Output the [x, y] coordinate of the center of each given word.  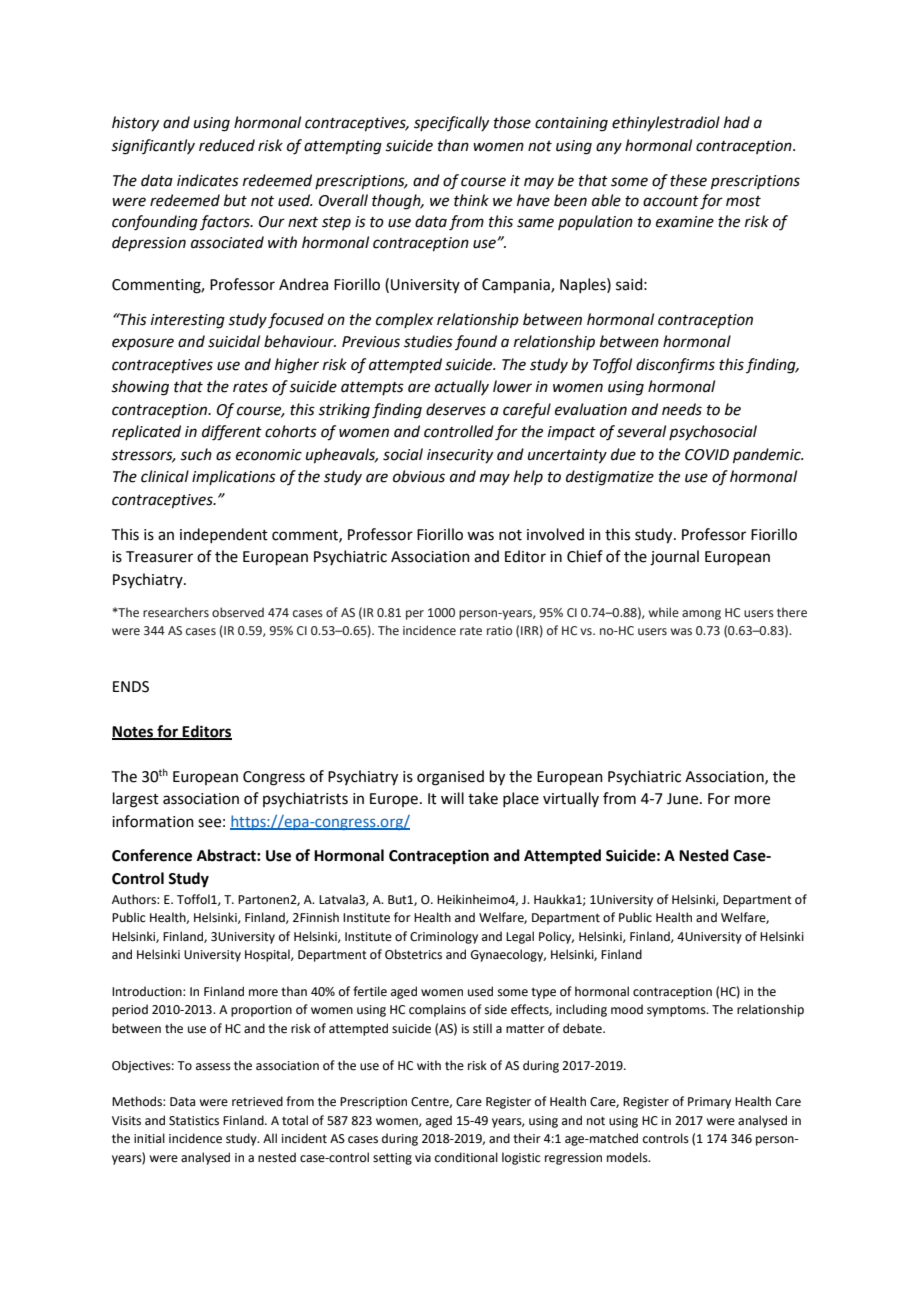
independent [224, 535]
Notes [134, 732]
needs [682, 409]
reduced [227, 145]
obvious [419, 476]
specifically [451, 123]
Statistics [194, 1121]
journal [674, 558]
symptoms [677, 1011]
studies [428, 341]
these [688, 180]
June [684, 799]
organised [450, 778]
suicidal [234, 341]
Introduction [148, 991]
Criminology [444, 937]
